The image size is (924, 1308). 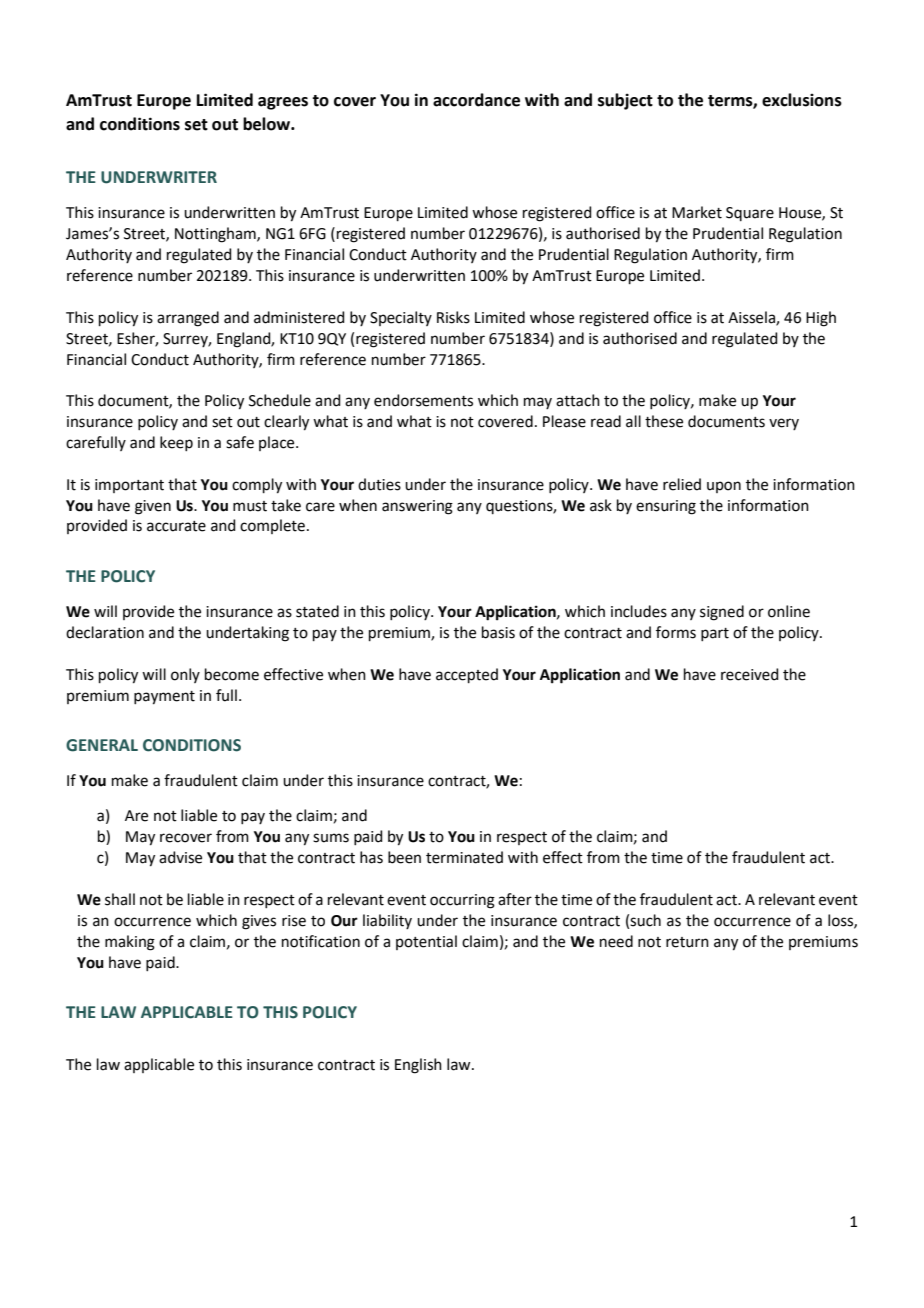 I want to click on accordance, so click(x=476, y=100).
